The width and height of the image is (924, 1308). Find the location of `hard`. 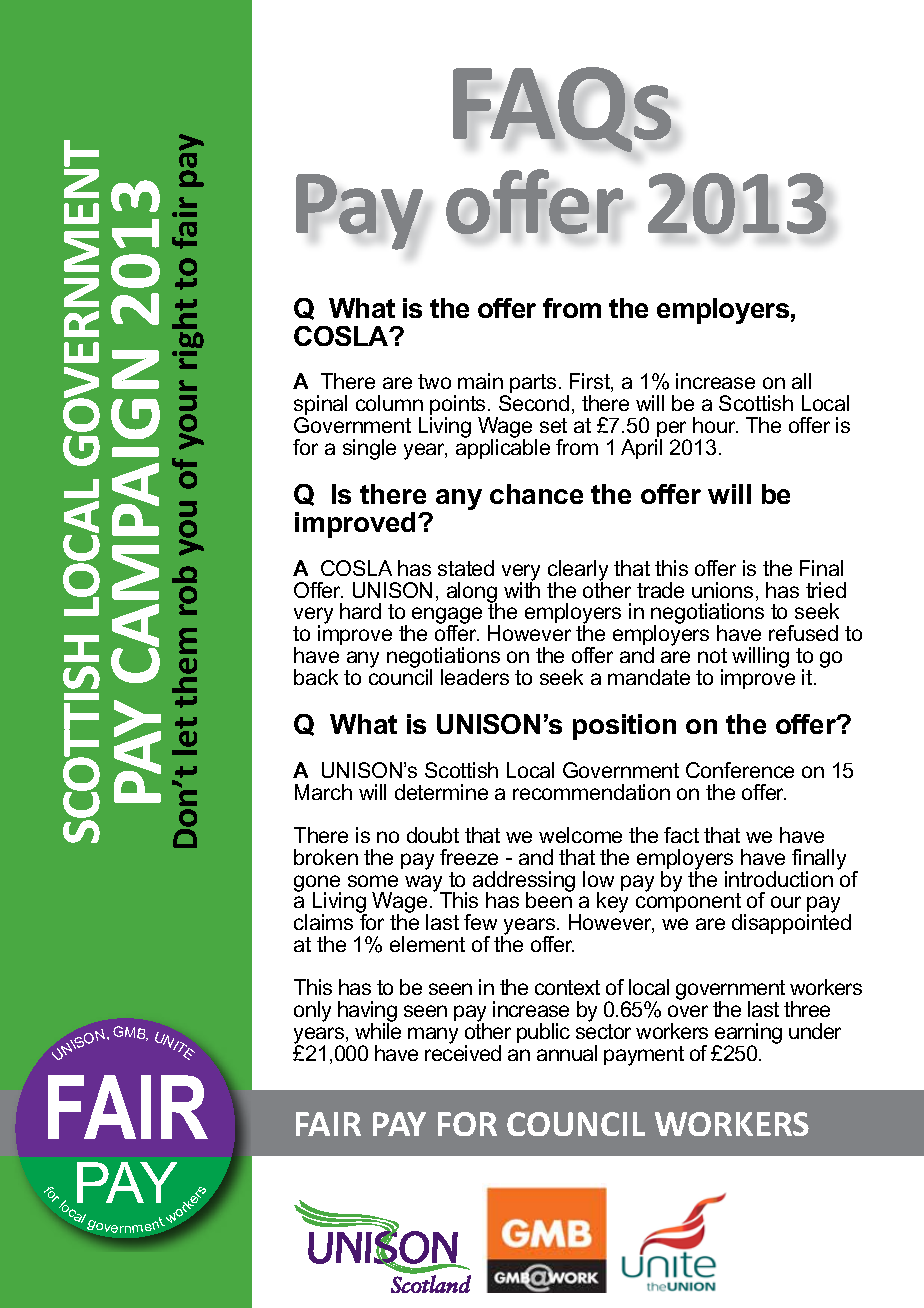

hard is located at coordinates (360, 611).
